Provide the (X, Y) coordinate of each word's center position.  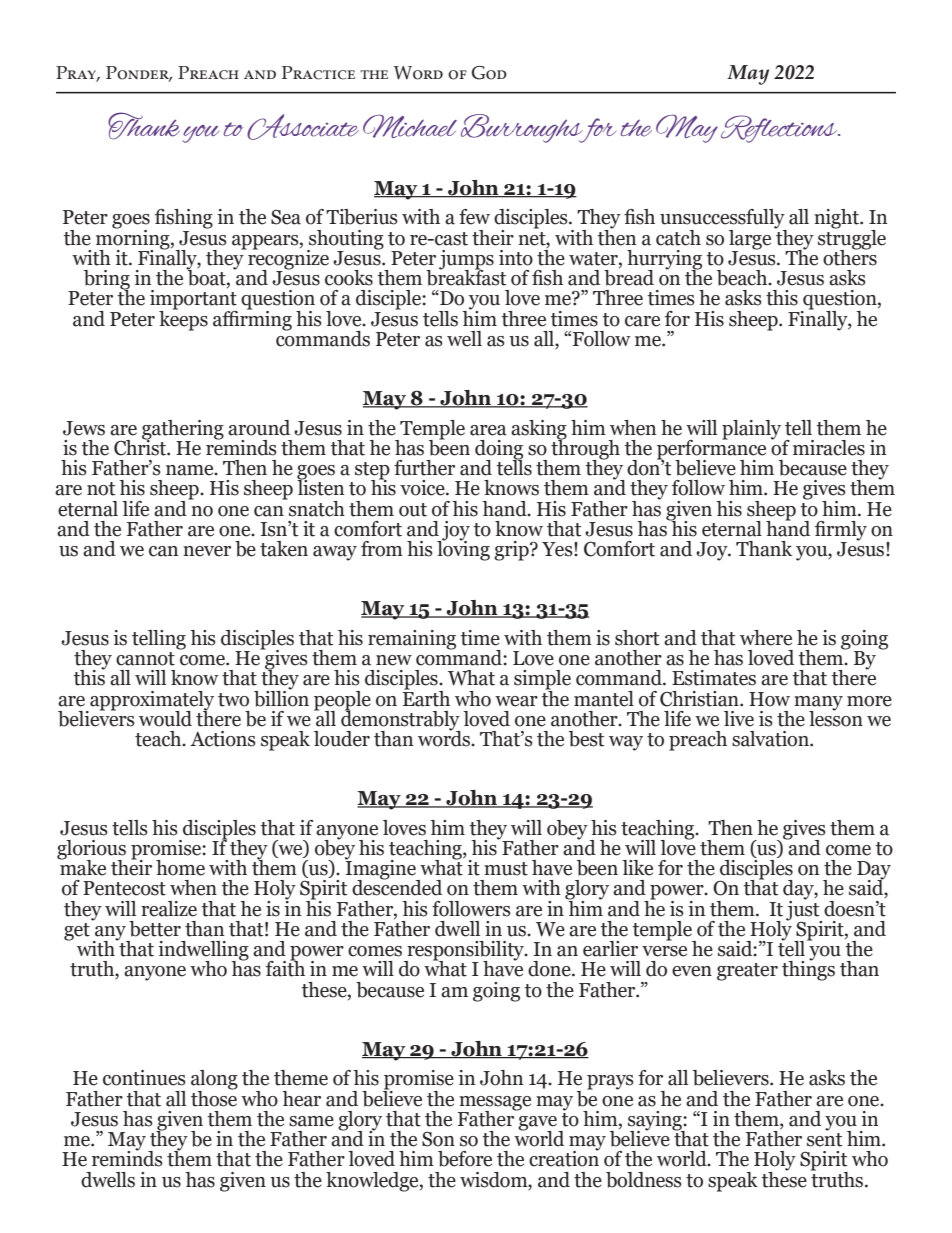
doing (499, 451)
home (180, 868)
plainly (751, 430)
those (214, 1097)
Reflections (780, 129)
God (489, 73)
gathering (183, 430)
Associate (303, 127)
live (739, 719)
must (506, 869)
